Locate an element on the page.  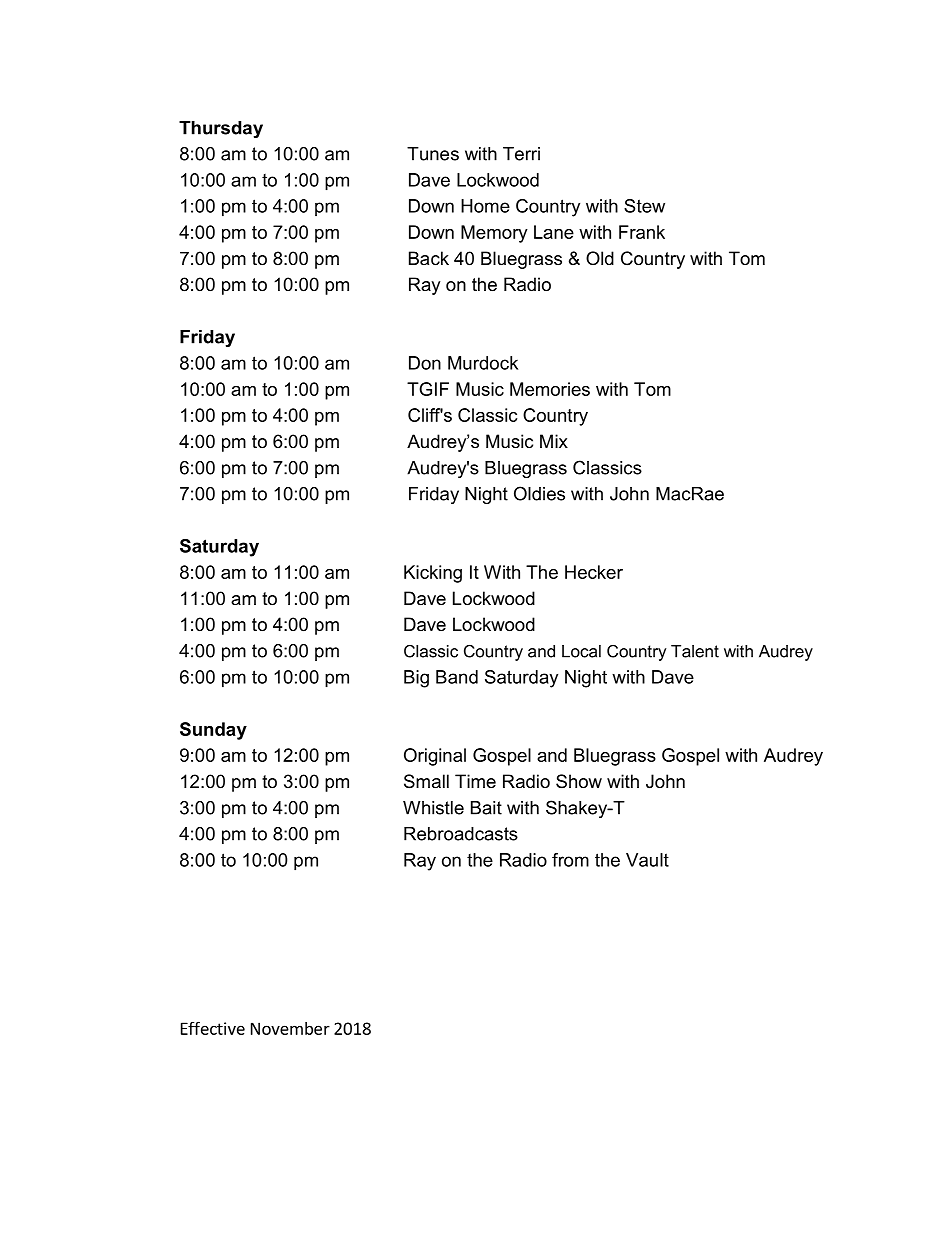
Tunes is located at coordinates (433, 154).
